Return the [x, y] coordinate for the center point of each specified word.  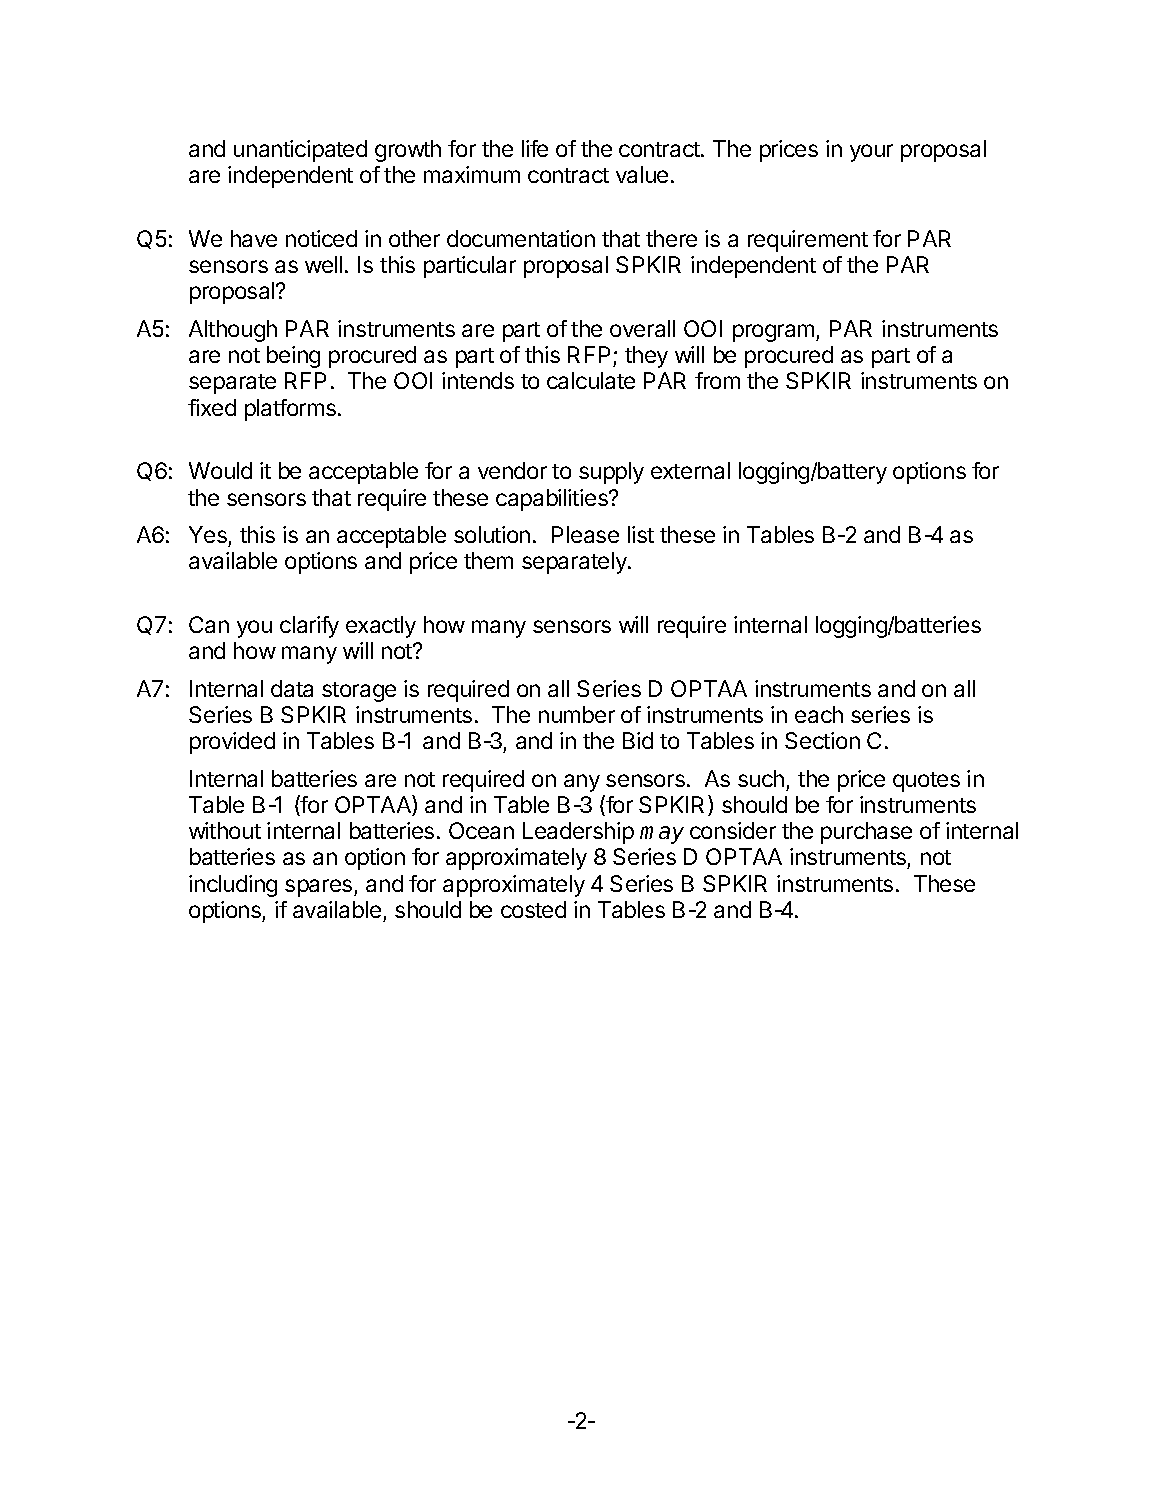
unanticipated [300, 151]
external [690, 470]
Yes [208, 534]
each [819, 714]
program [775, 333]
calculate [591, 380]
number [577, 714]
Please [585, 534]
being [293, 357]
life [535, 148]
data [292, 688]
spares [320, 888]
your [871, 153]
